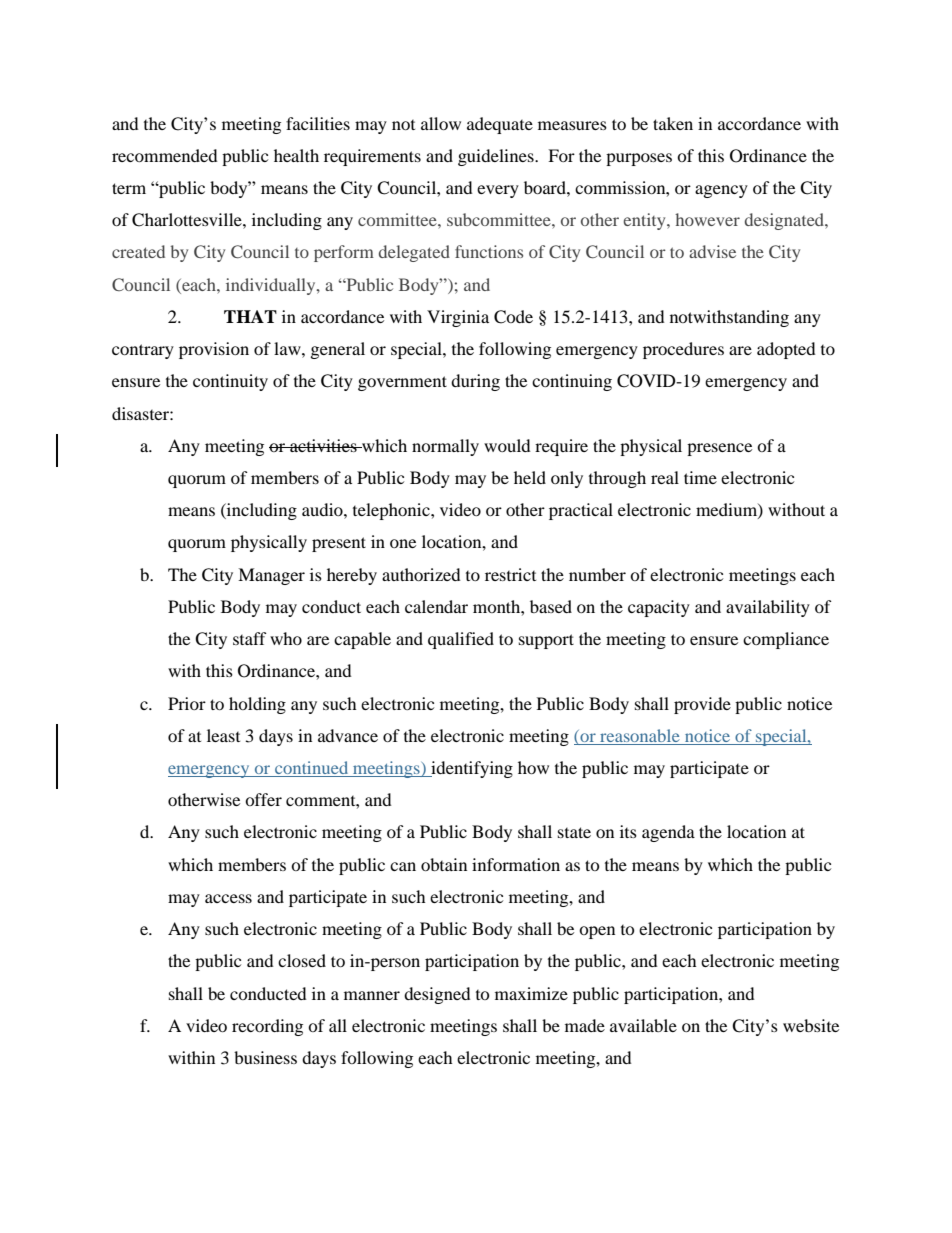 The image size is (952, 1233). Describe the element at coordinates (510, 574) in the document. I see `restrict` at that location.
